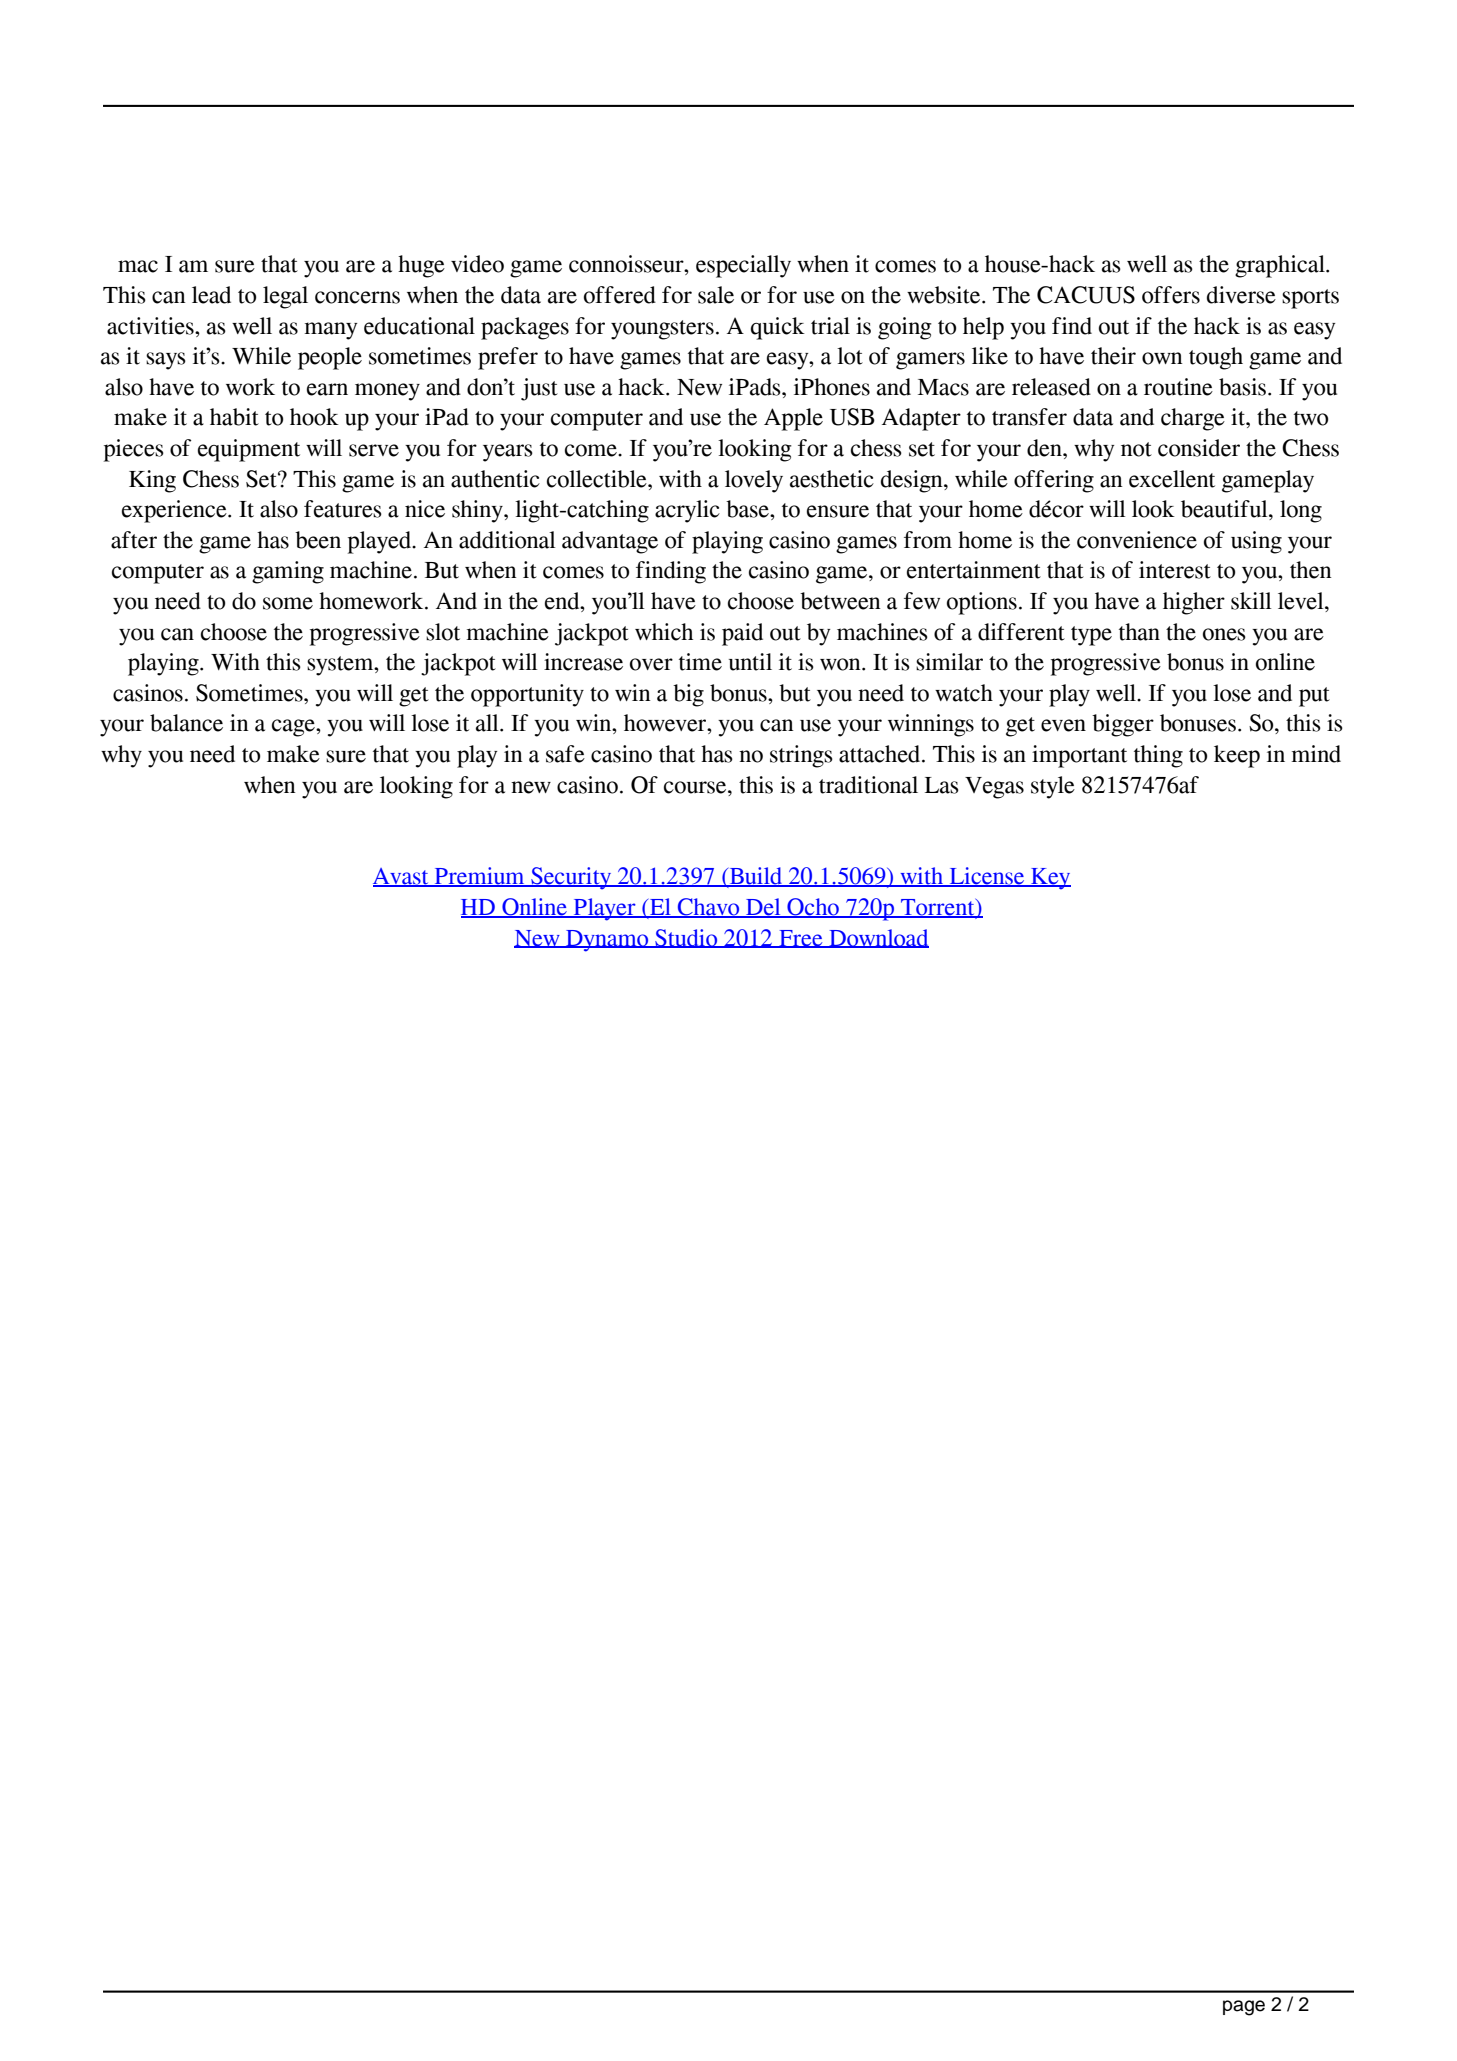 This page has width=1457, height=2061. I want to click on page, so click(1244, 2008).
